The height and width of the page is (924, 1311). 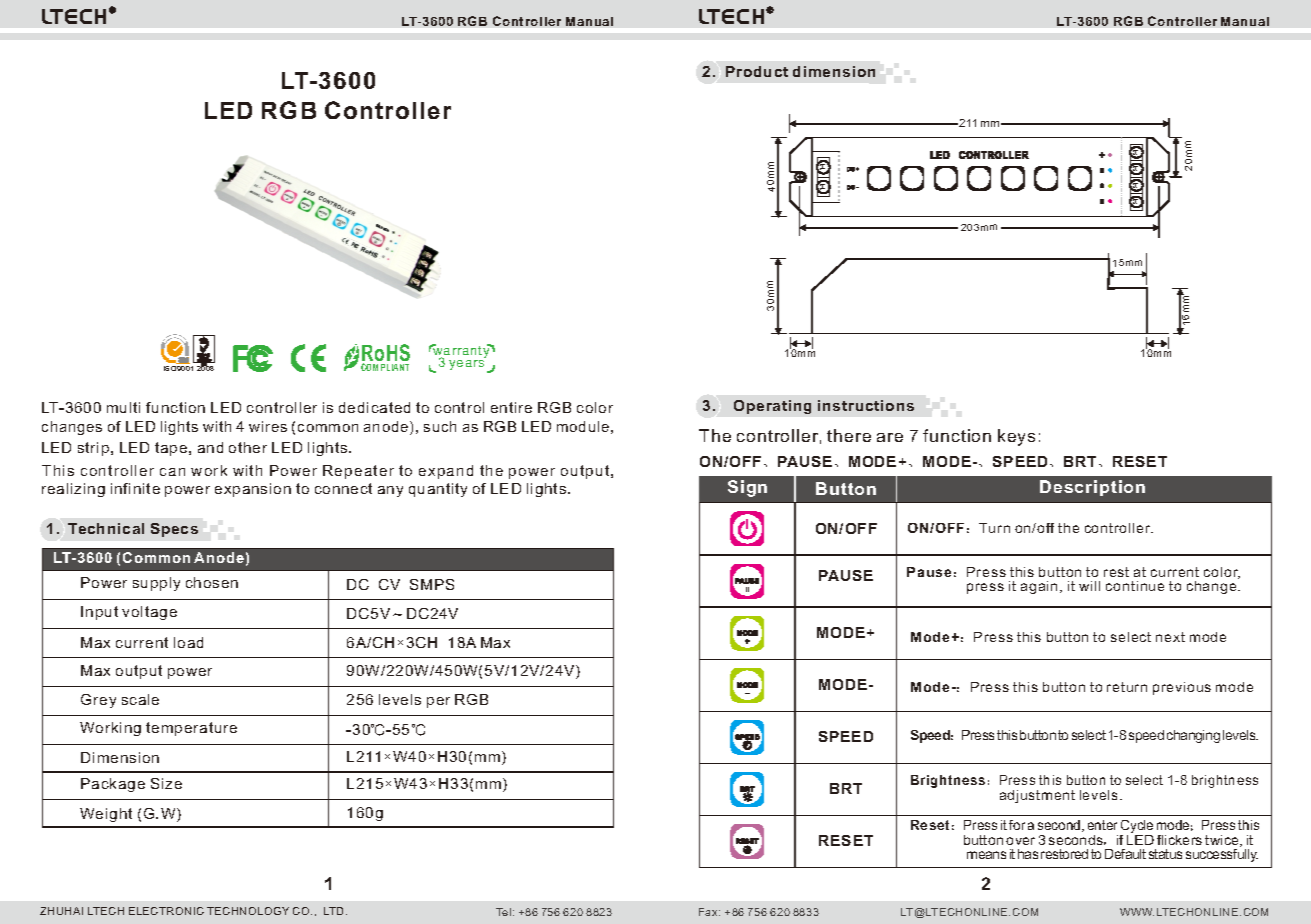 I want to click on Product, so click(x=757, y=71).
